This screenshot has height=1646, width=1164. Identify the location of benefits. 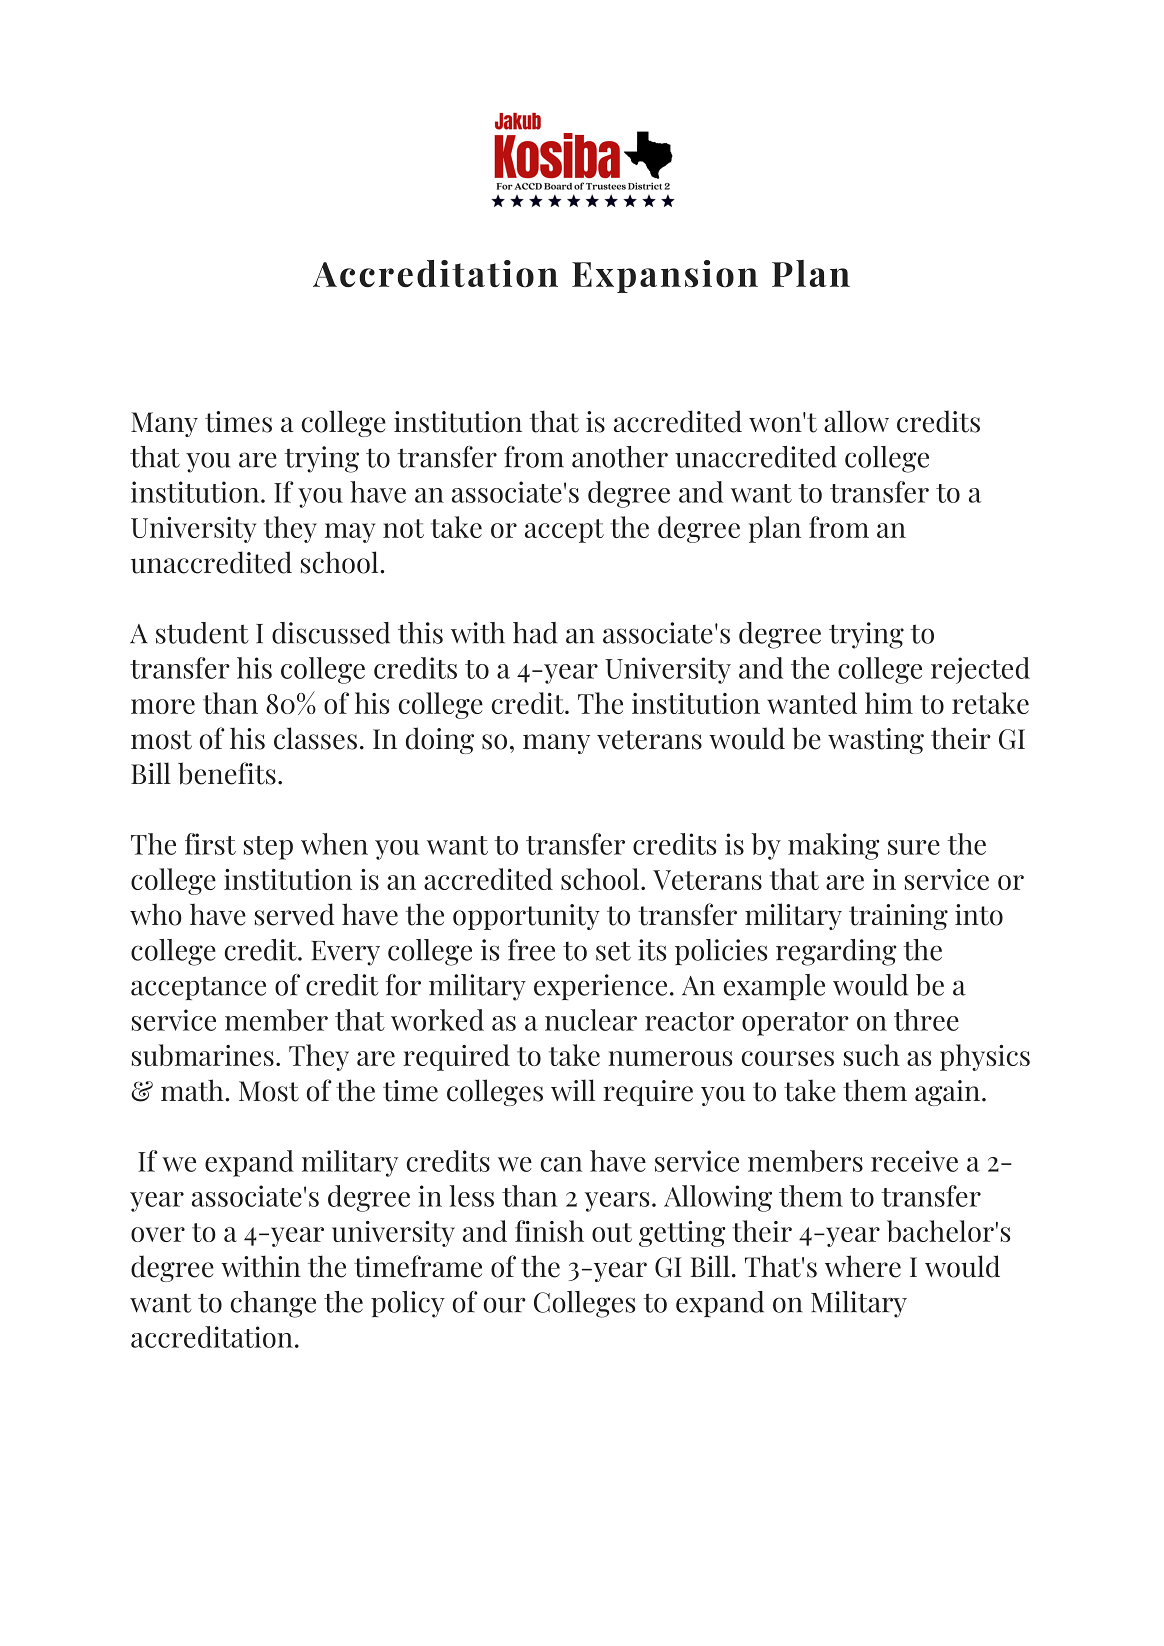
(227, 773).
